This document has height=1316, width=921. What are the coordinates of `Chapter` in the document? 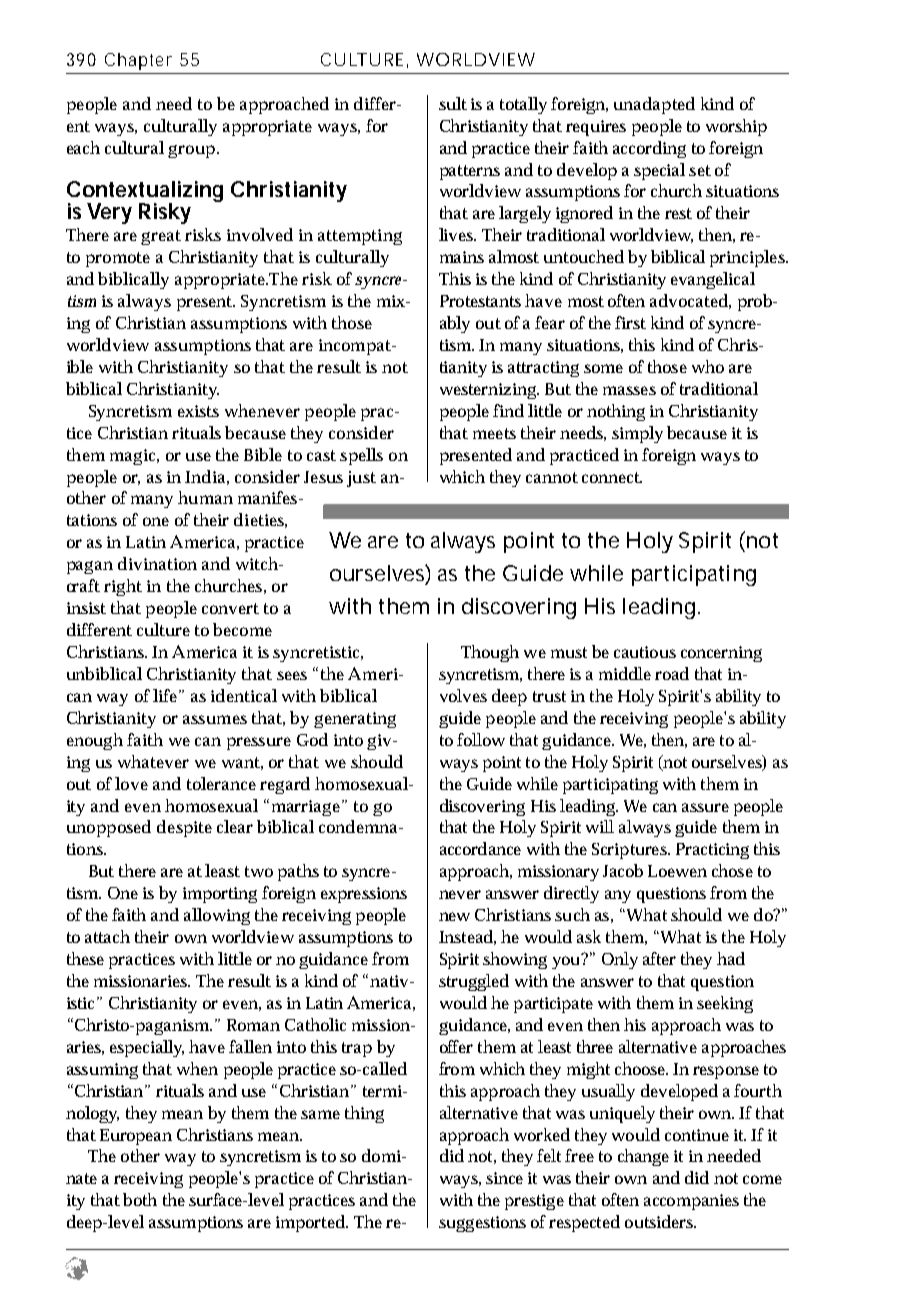 It's located at (138, 61).
